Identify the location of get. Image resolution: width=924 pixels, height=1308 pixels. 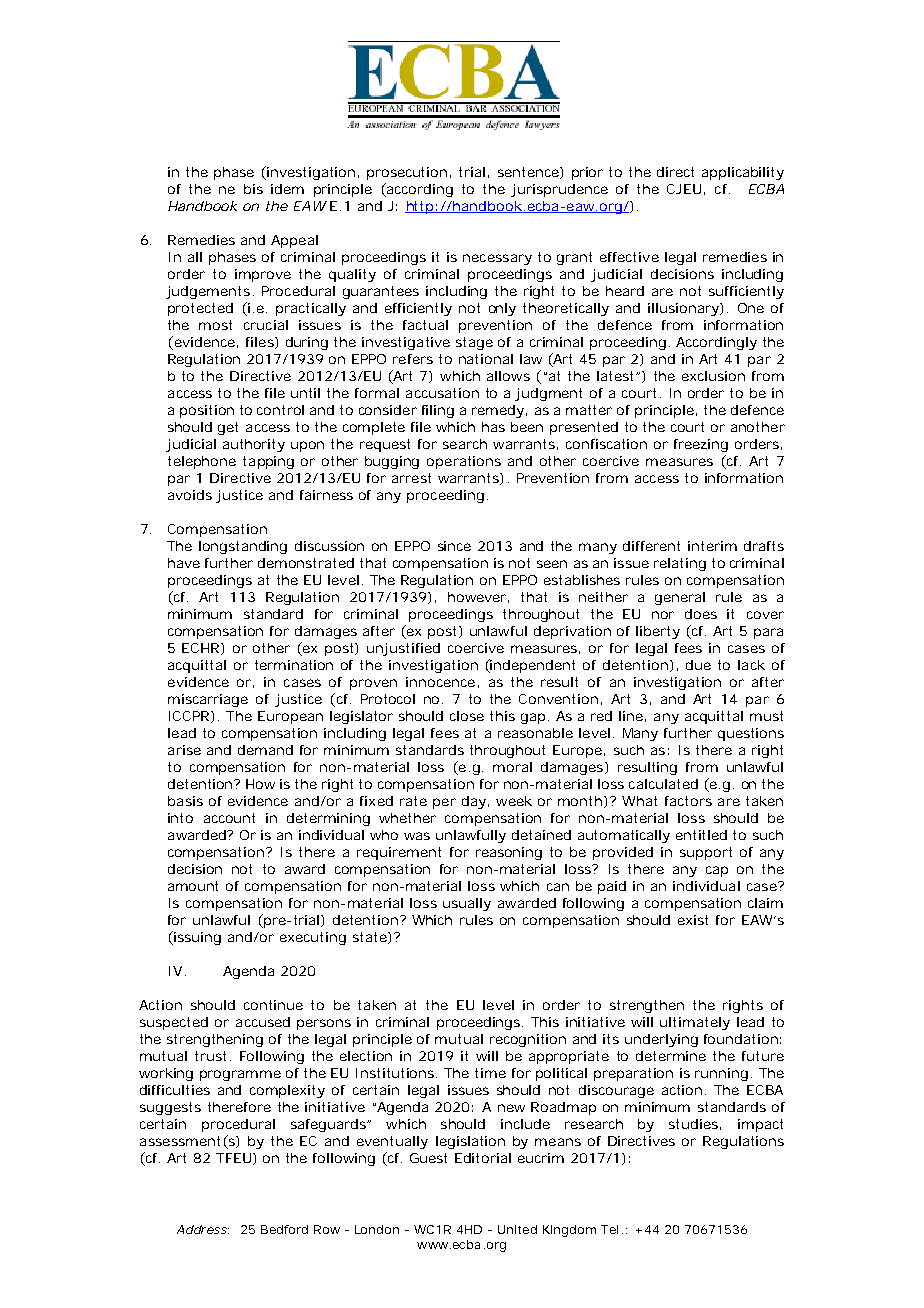
(228, 428).
